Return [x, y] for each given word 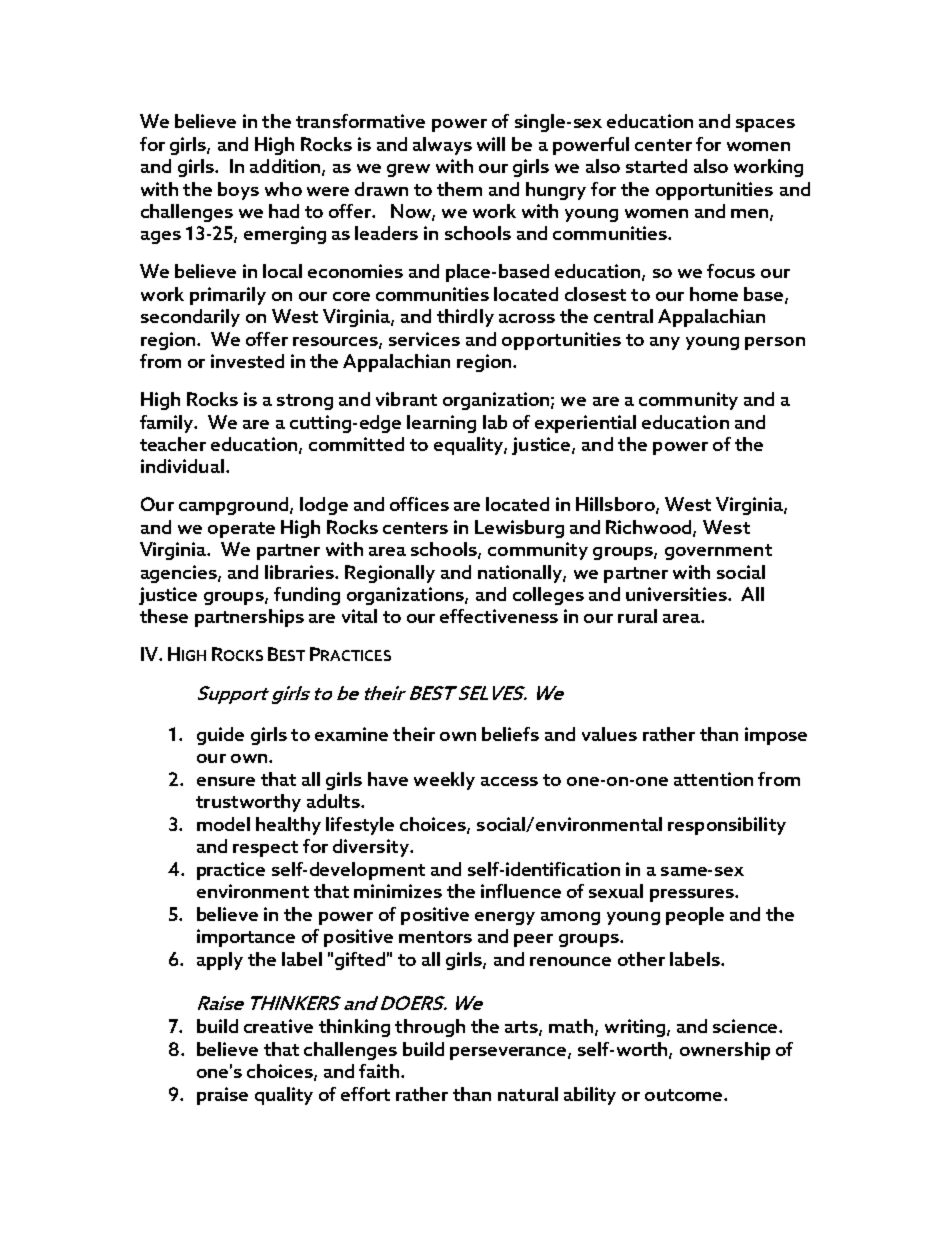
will [491, 144]
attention [713, 779]
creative [278, 1026]
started [656, 166]
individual [182, 466]
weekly [444, 781]
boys [238, 191]
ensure [226, 781]
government [718, 552]
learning [441, 424]
